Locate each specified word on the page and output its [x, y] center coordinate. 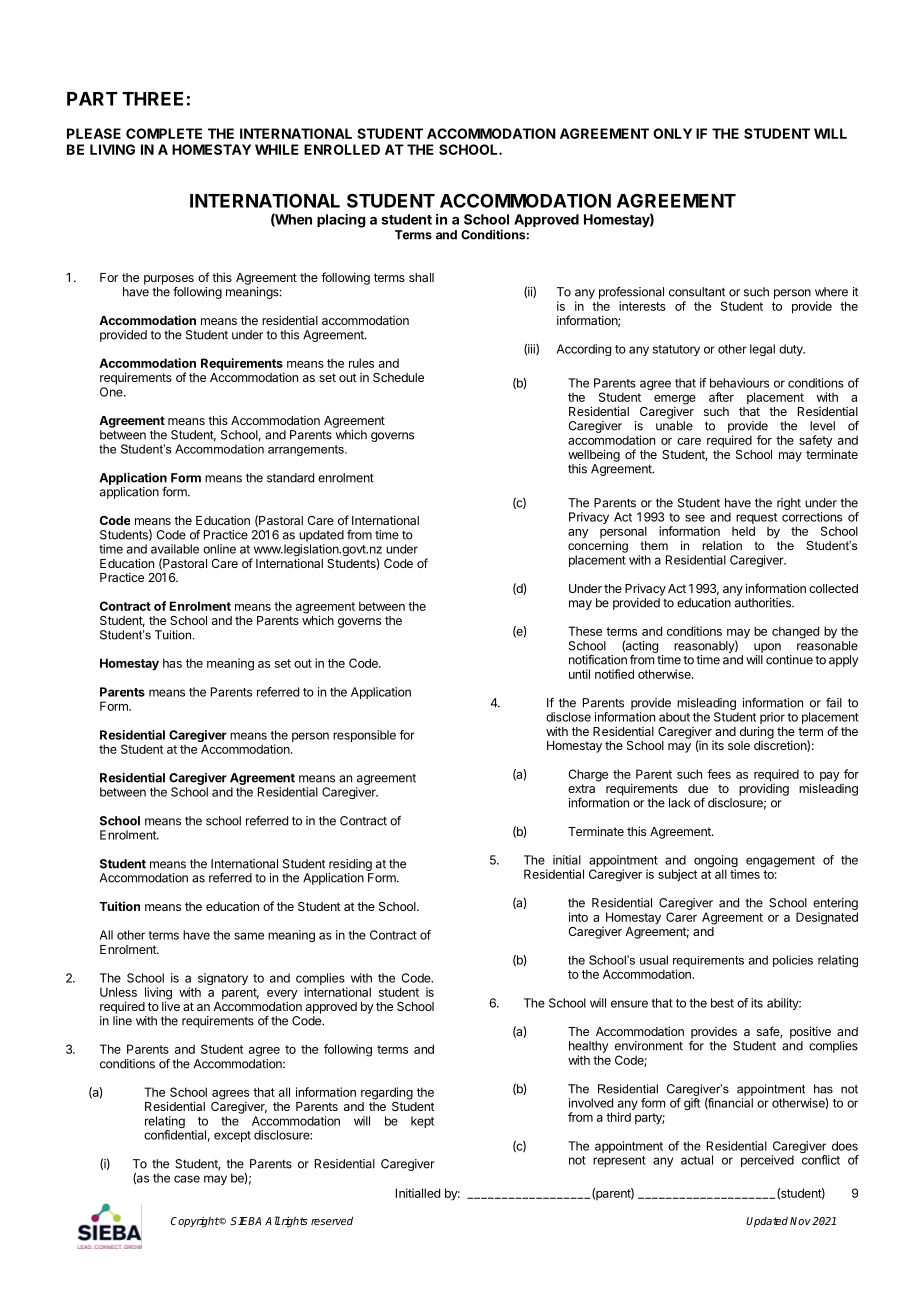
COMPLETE [164, 133]
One [112, 392]
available [175, 549]
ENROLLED [342, 149]
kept [422, 1122]
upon [767, 648]
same [249, 936]
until [579, 674]
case [187, 1179]
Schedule [398, 377]
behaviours [739, 383]
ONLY [672, 133]
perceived [767, 1161]
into [578, 917]
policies [793, 961]
